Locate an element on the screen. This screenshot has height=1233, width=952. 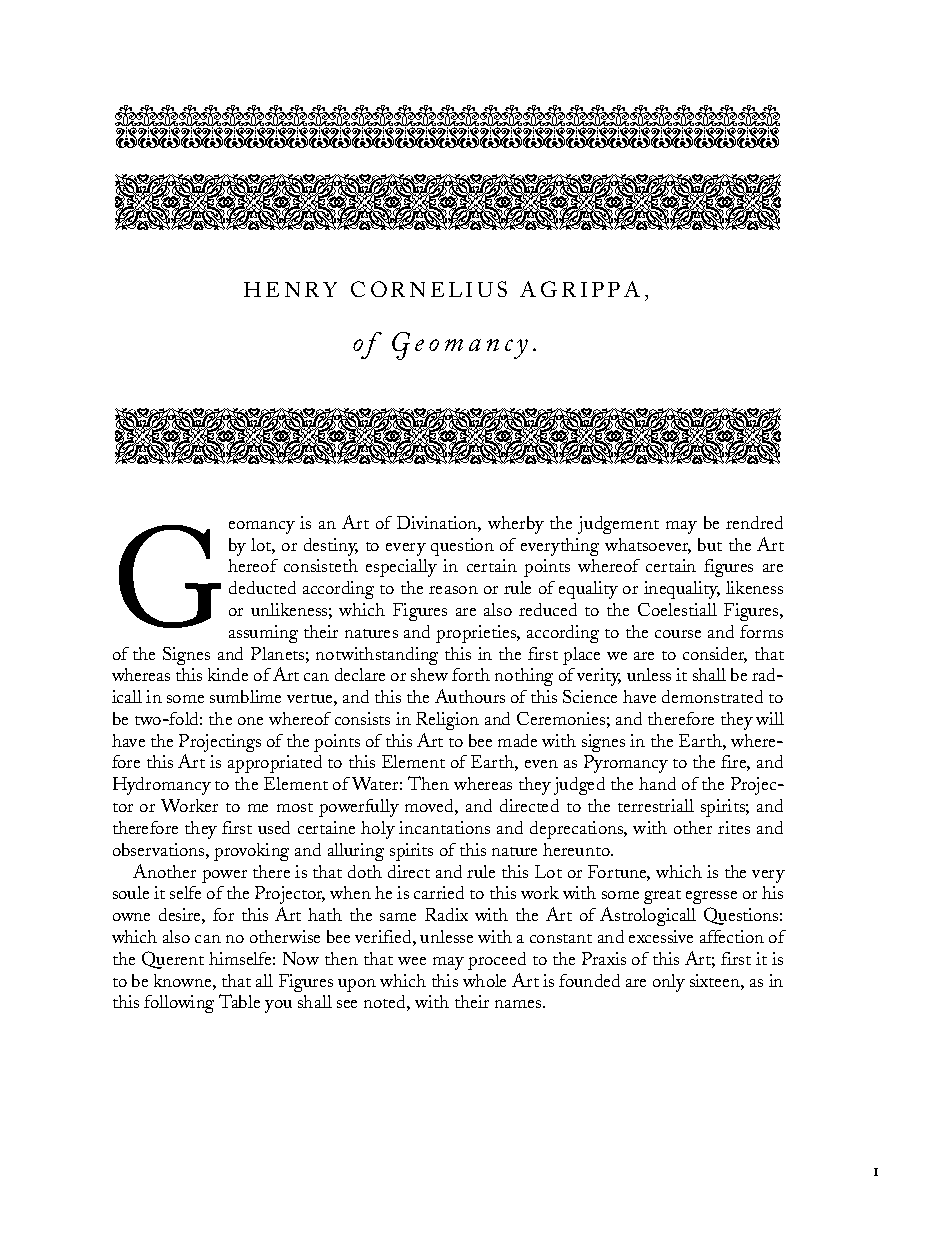
but is located at coordinates (710, 544).
